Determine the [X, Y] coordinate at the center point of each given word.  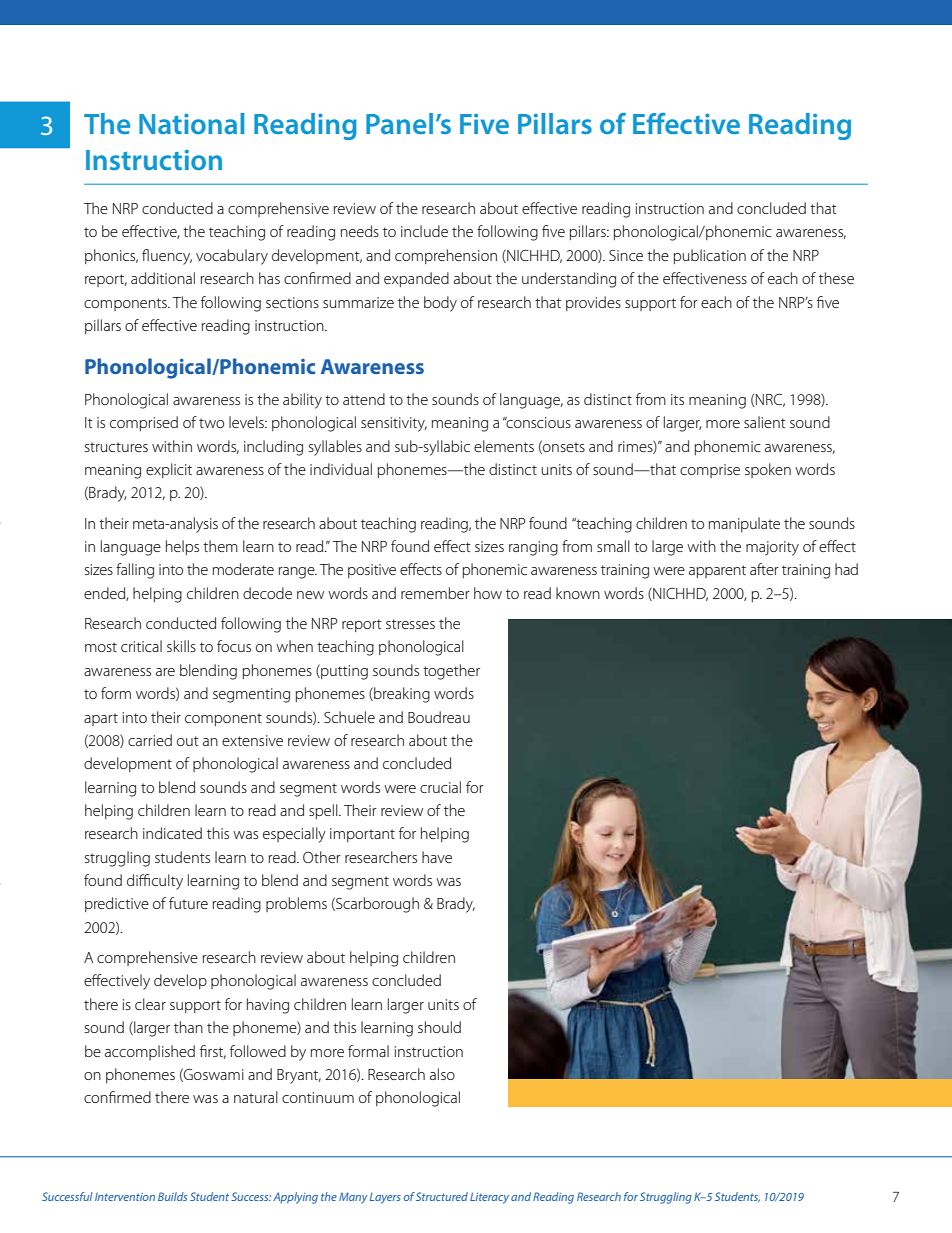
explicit [169, 470]
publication [710, 256]
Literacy [489, 1198]
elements [504, 446]
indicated [172, 833]
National [191, 123]
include [424, 231]
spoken [768, 470]
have [437, 857]
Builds [172, 1196]
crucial [440, 787]
